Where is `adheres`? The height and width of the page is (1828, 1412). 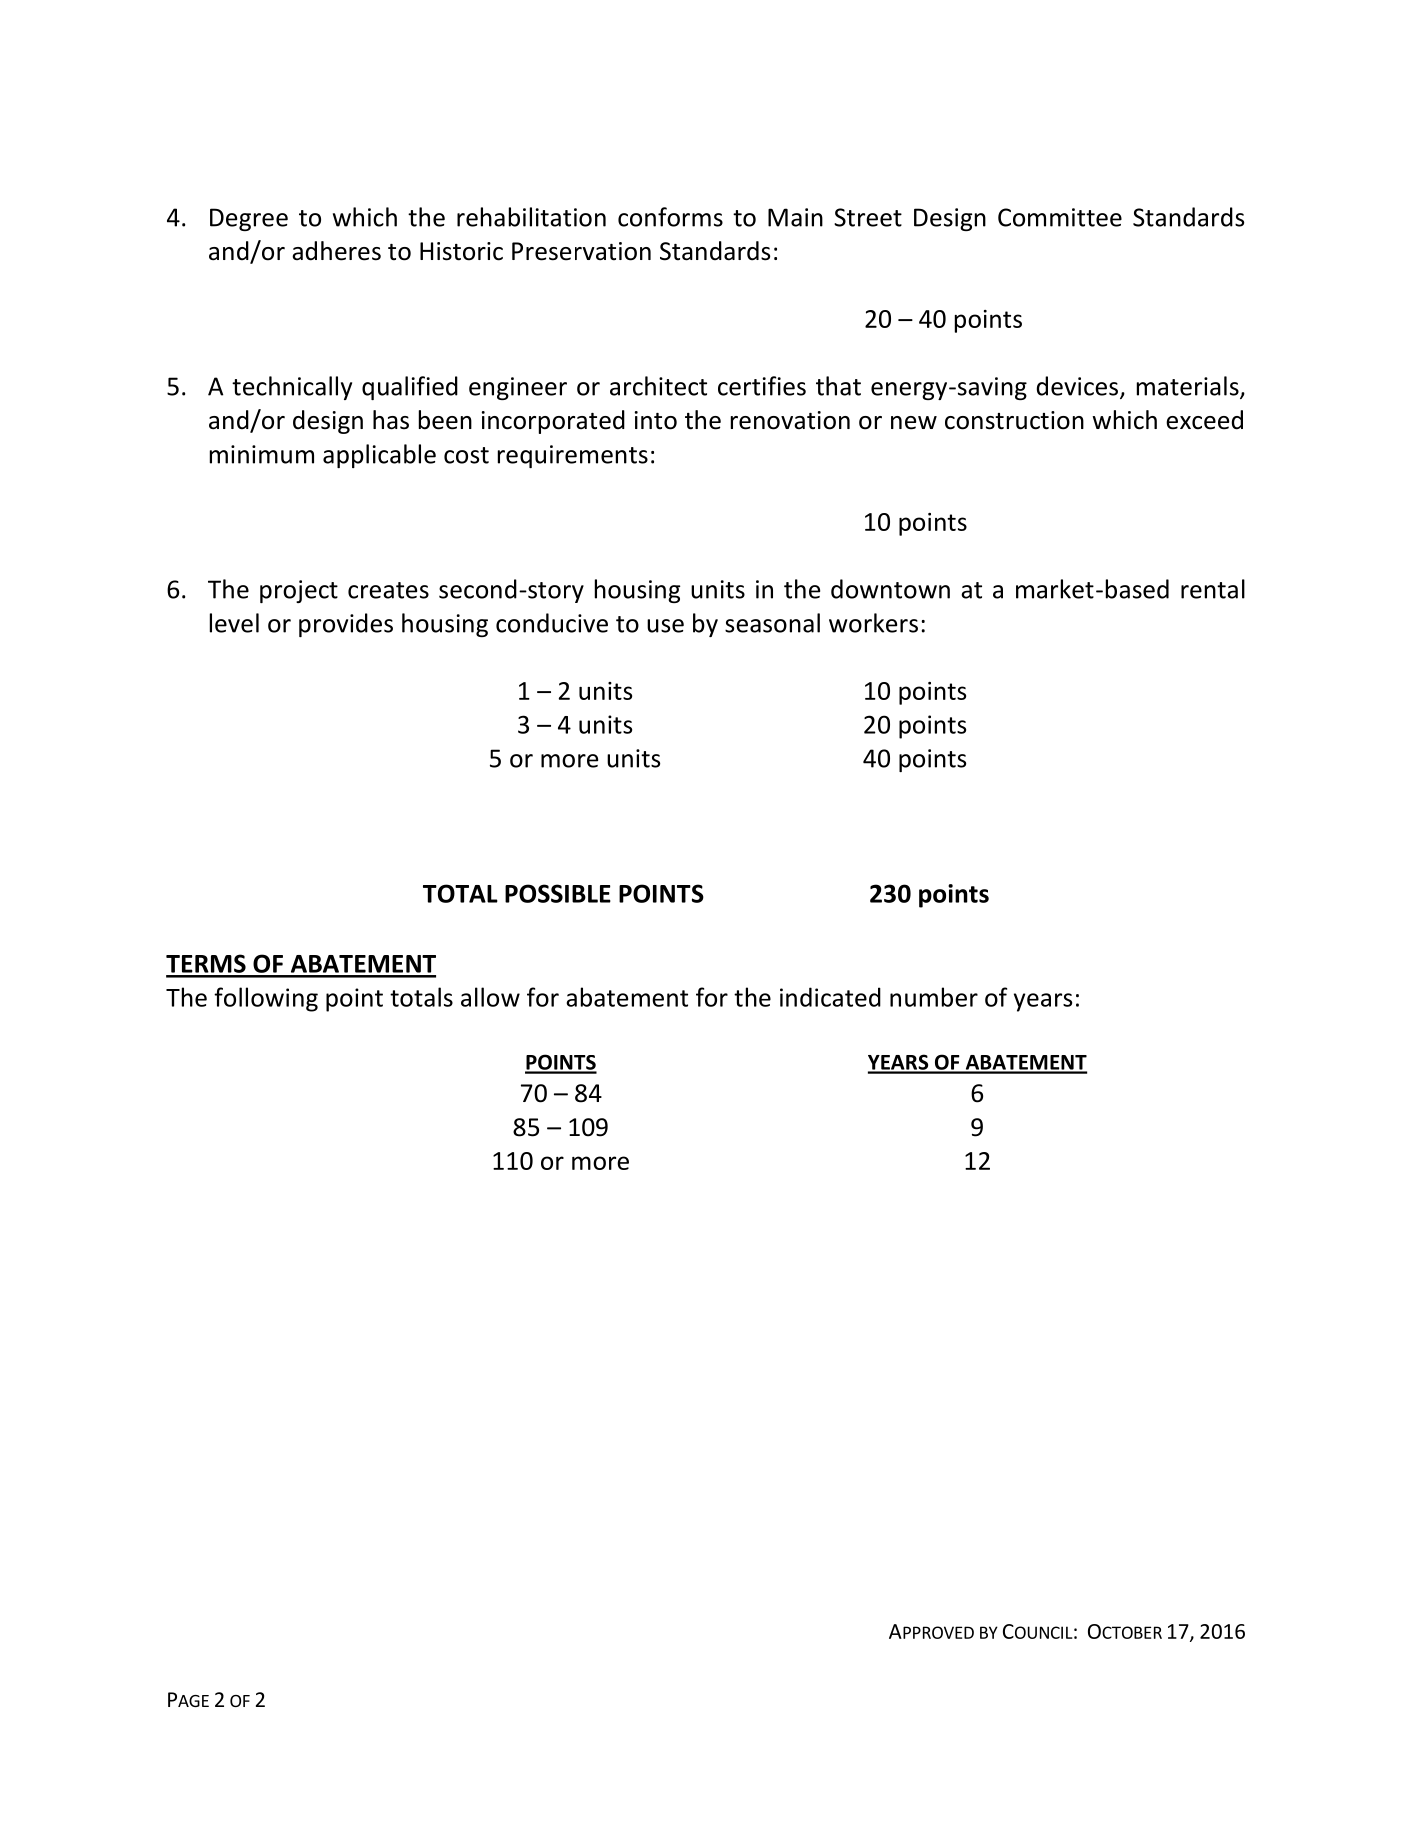 adheres is located at coordinates (336, 251).
